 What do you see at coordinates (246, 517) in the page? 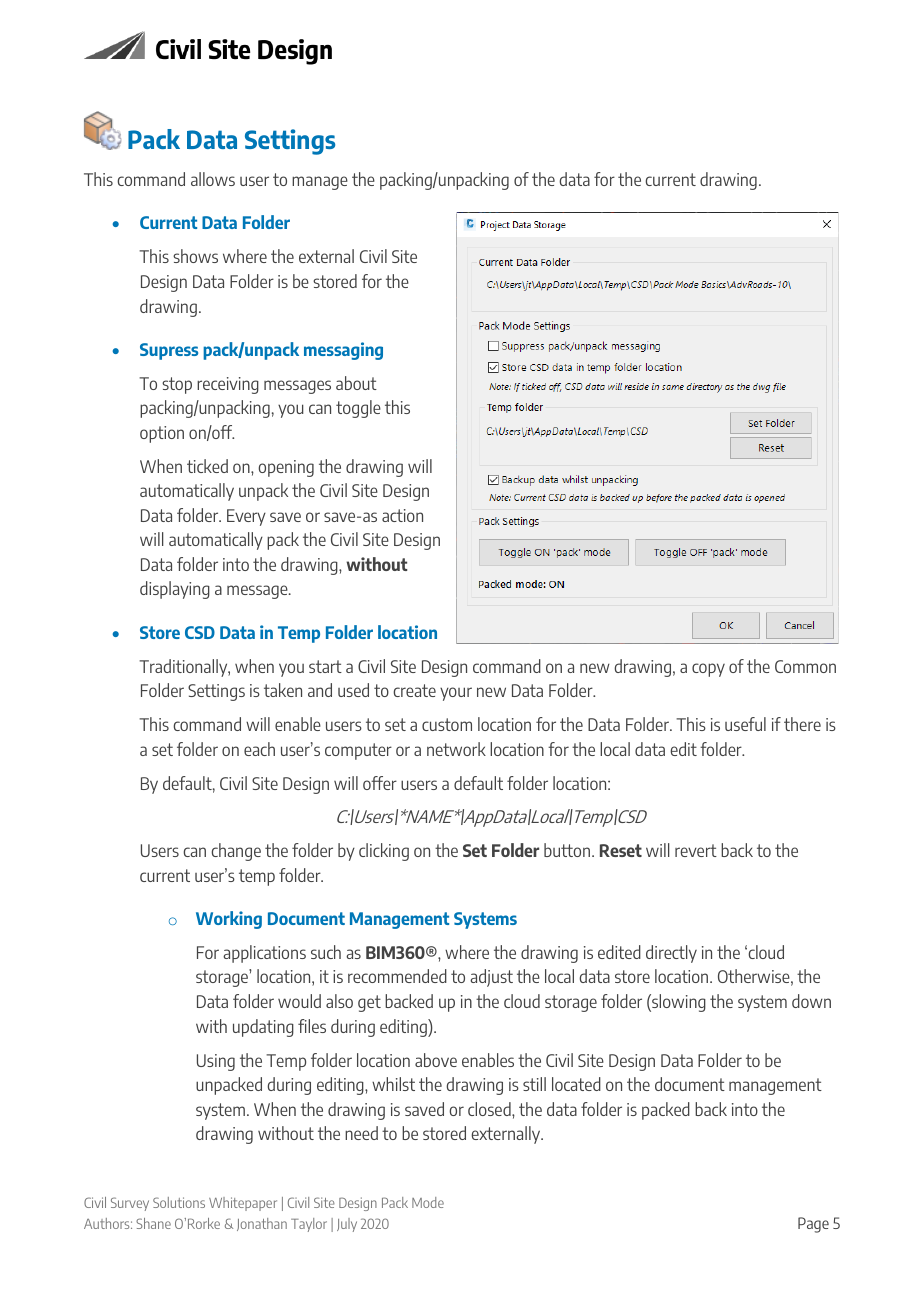
I see `Every` at bounding box center [246, 517].
